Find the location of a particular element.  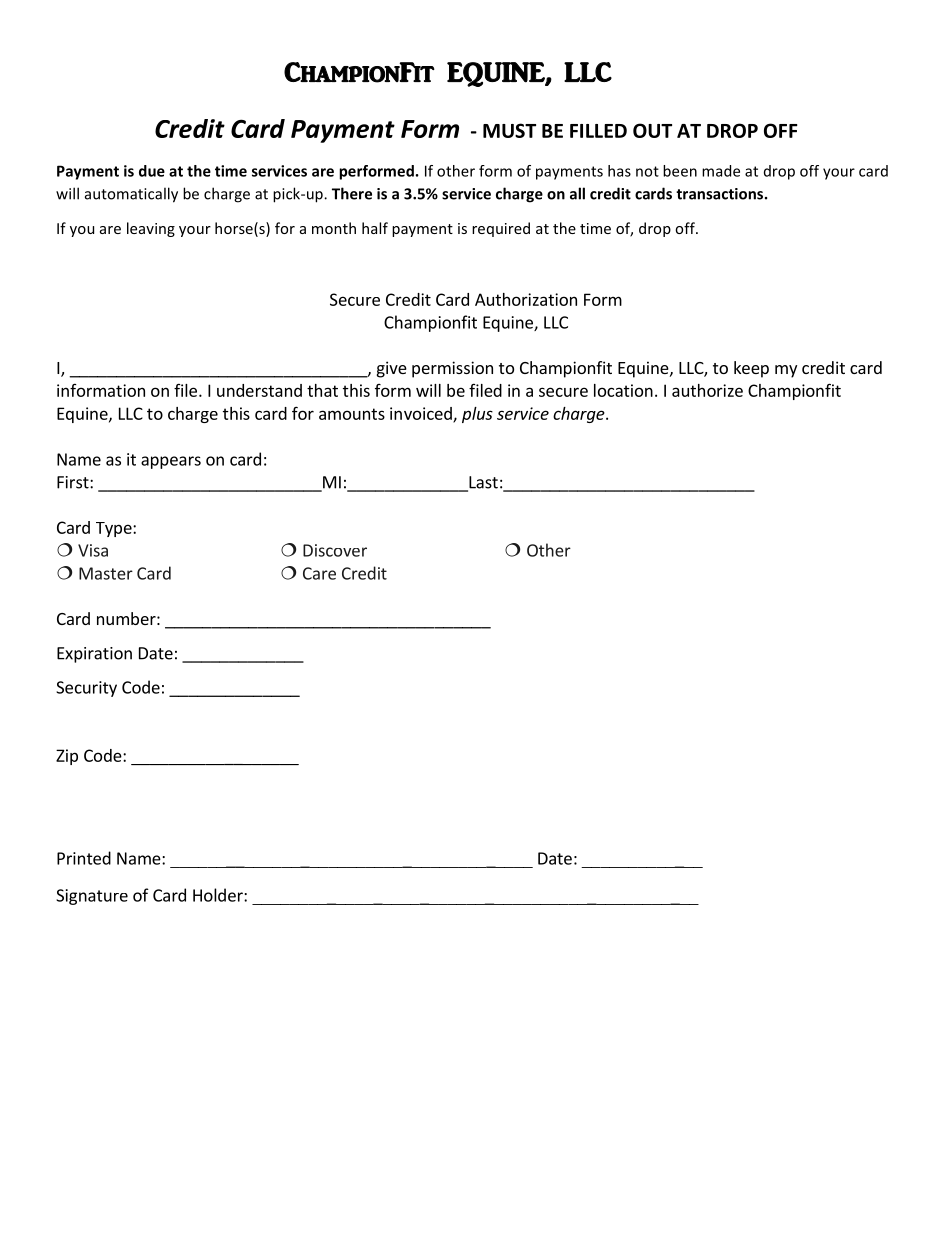

Signature is located at coordinates (92, 897).
